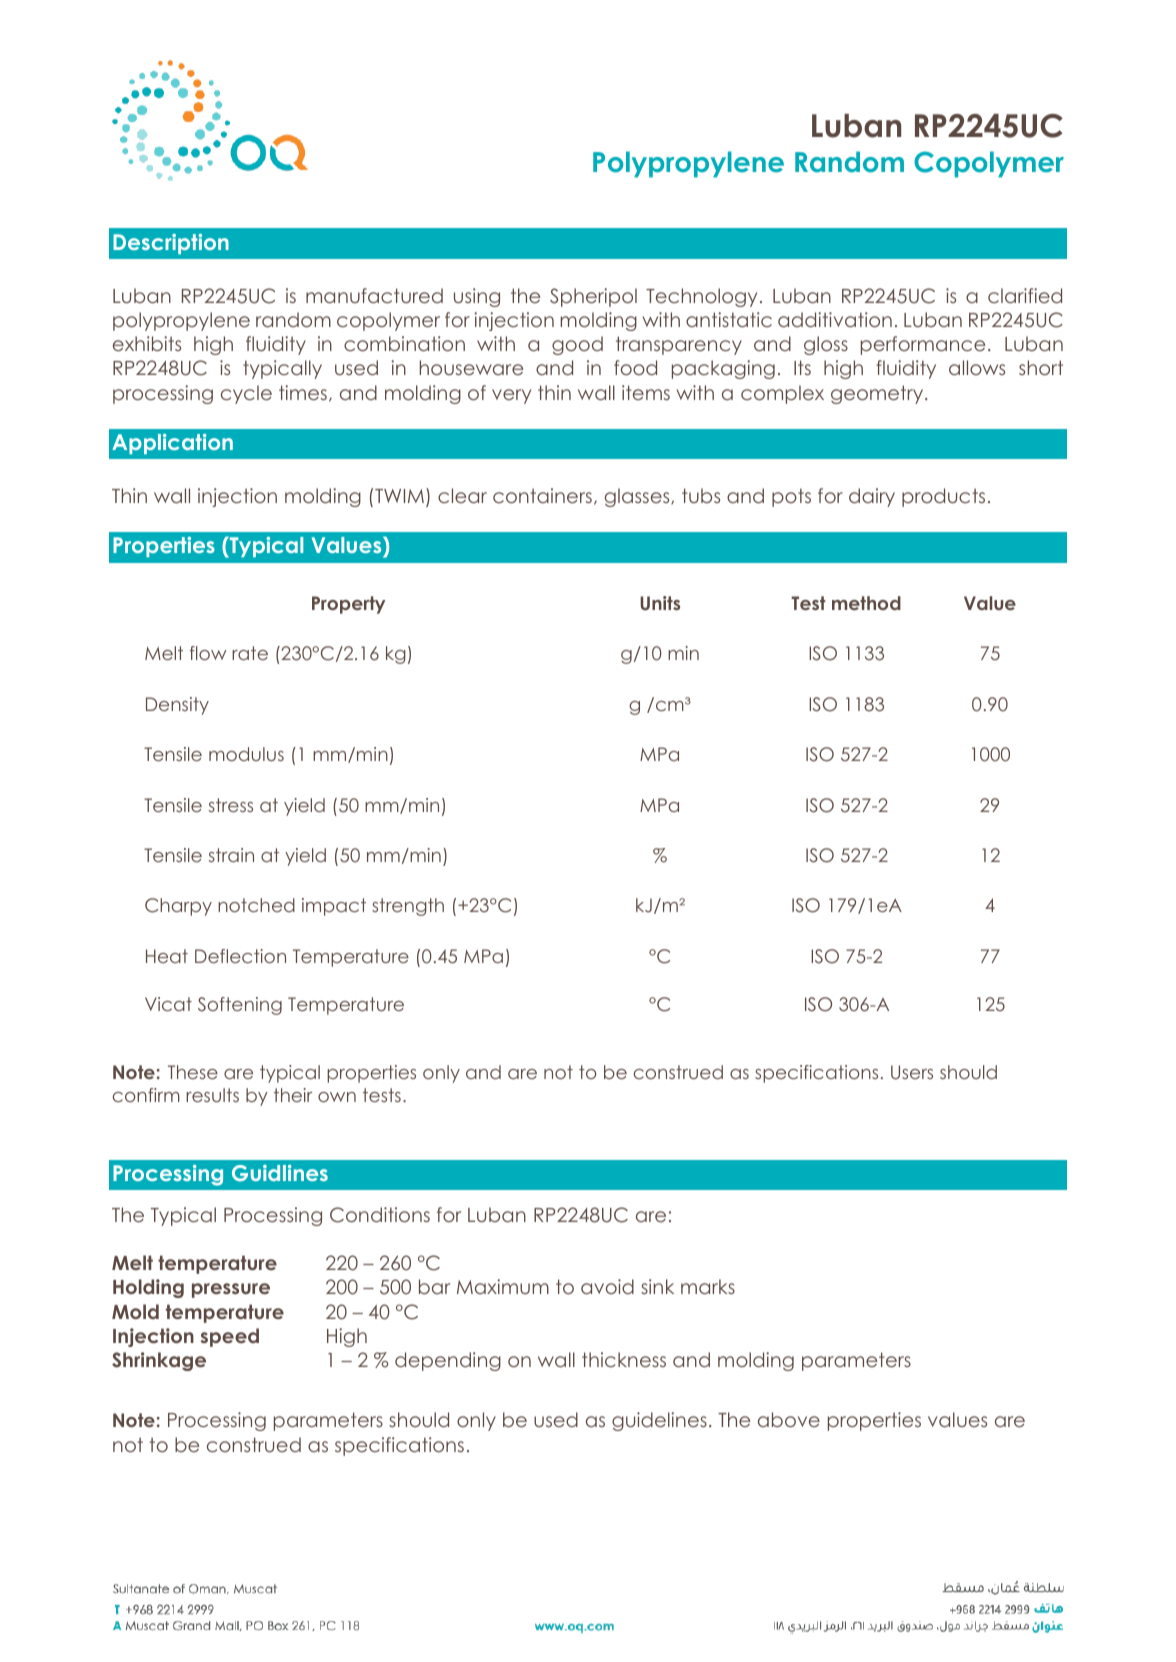 Image resolution: width=1176 pixels, height=1662 pixels. What do you see at coordinates (866, 603) in the document?
I see `method` at bounding box center [866, 603].
